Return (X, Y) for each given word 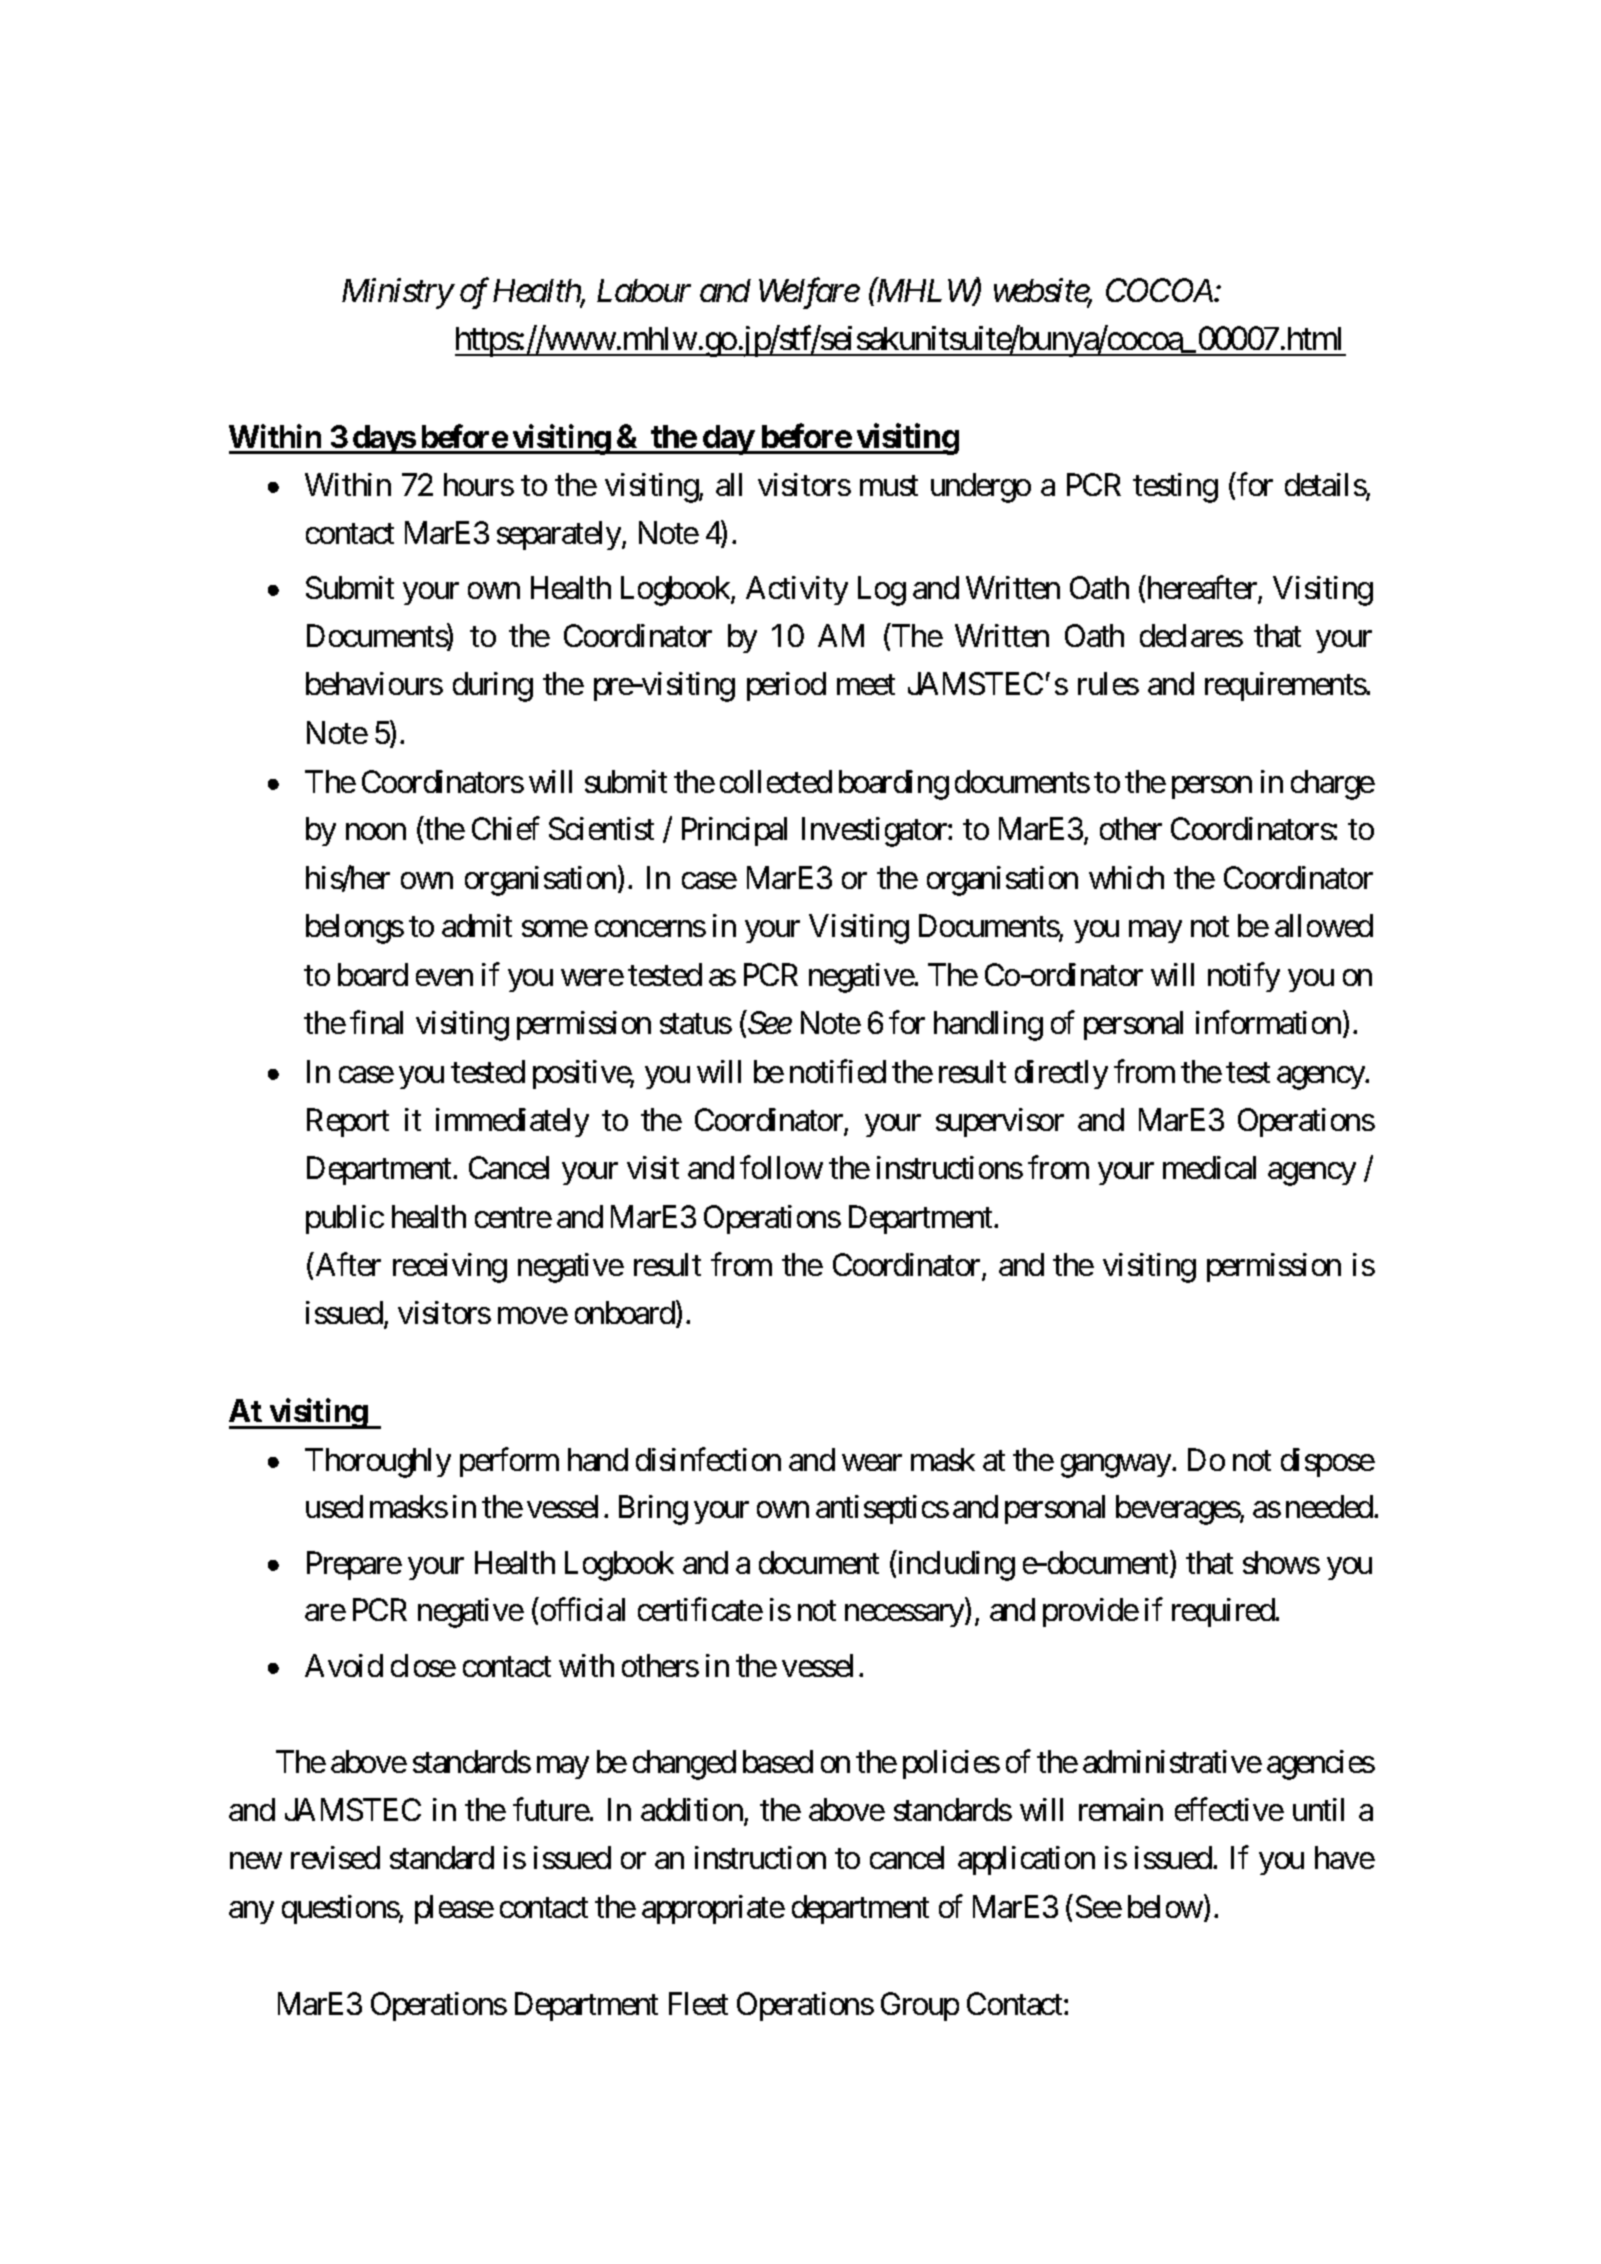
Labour (644, 290)
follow (781, 1167)
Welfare (809, 293)
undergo (981, 488)
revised (335, 1857)
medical (1209, 1167)
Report (348, 1122)
